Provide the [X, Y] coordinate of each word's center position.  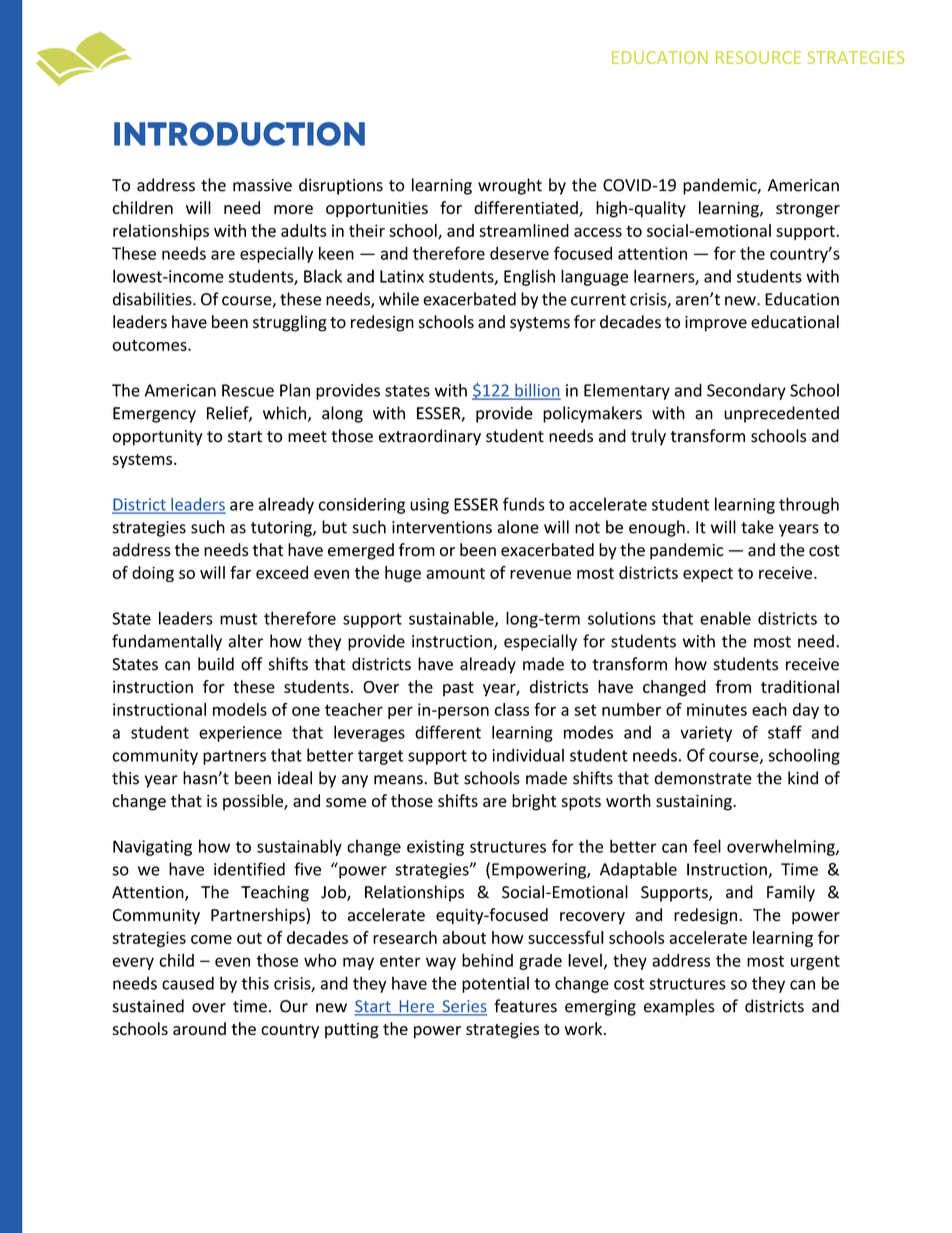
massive [262, 185]
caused [188, 983]
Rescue [248, 390]
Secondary [746, 391]
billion [537, 391]
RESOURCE [758, 57]
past [458, 689]
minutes [717, 709]
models [240, 709]
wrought [510, 186]
